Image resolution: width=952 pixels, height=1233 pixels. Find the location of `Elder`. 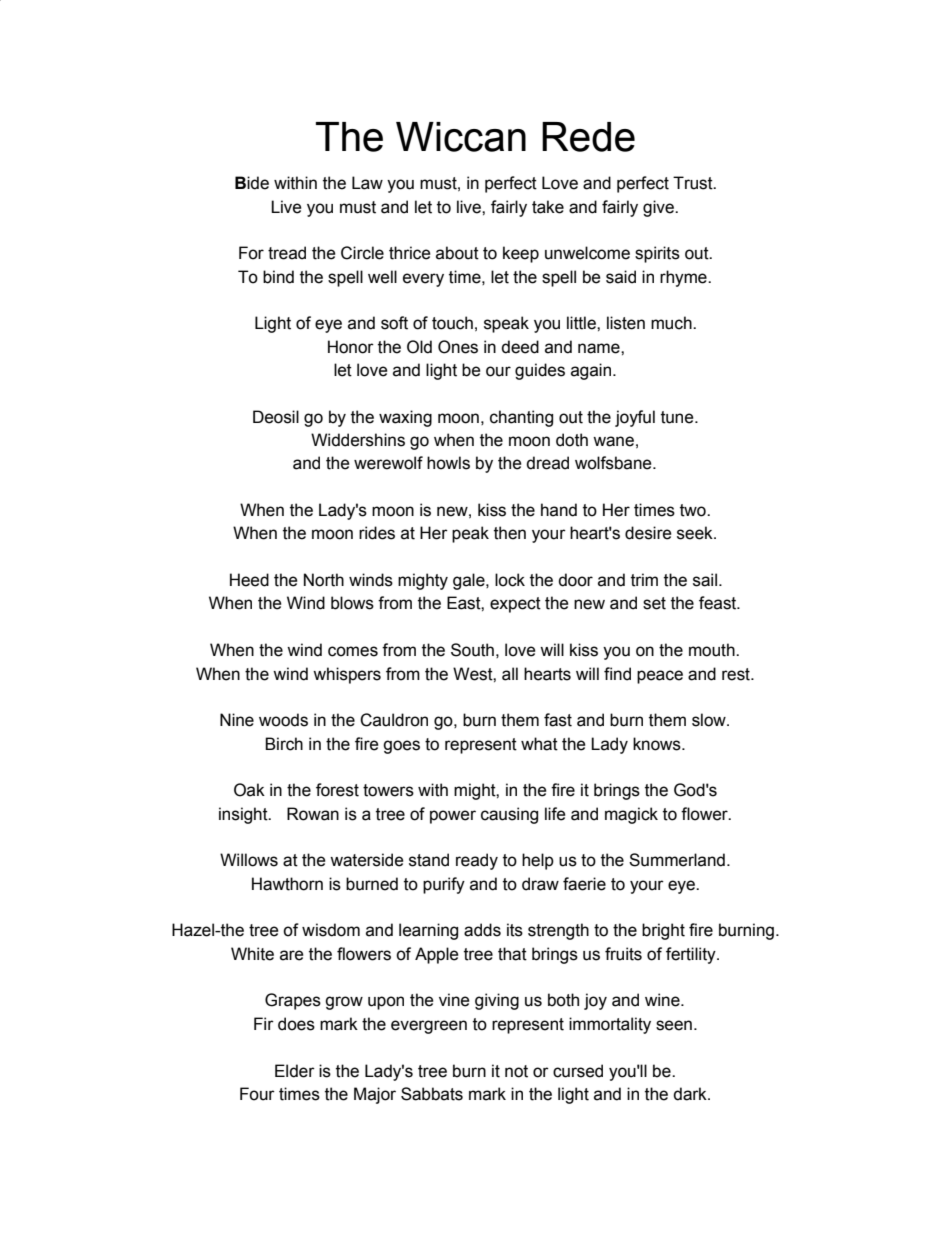

Elder is located at coordinates (295, 1071).
